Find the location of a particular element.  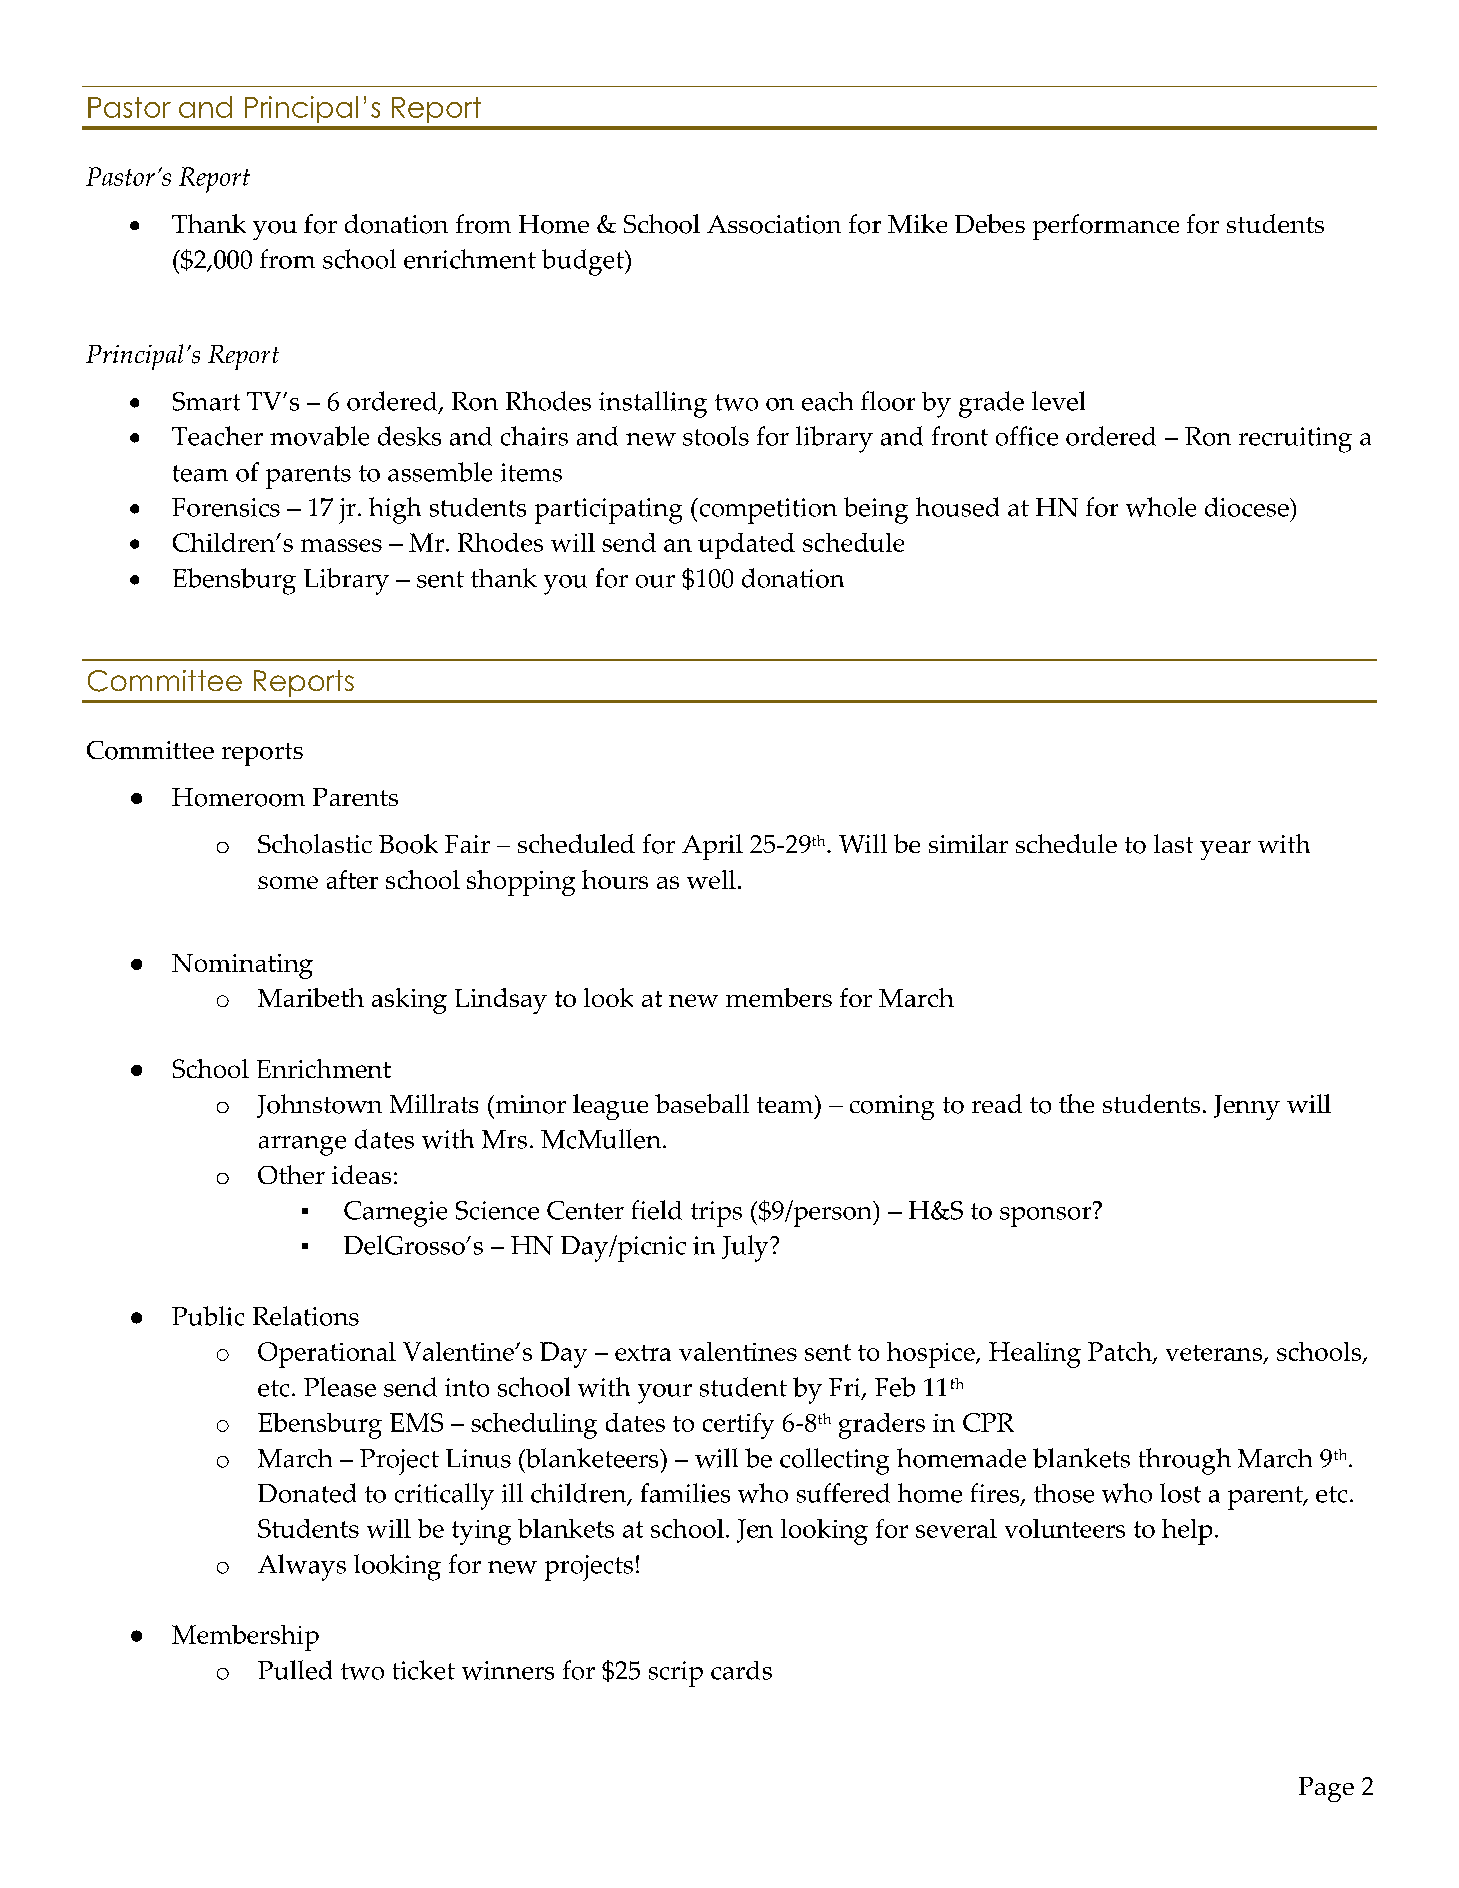

cards is located at coordinates (741, 1670).
